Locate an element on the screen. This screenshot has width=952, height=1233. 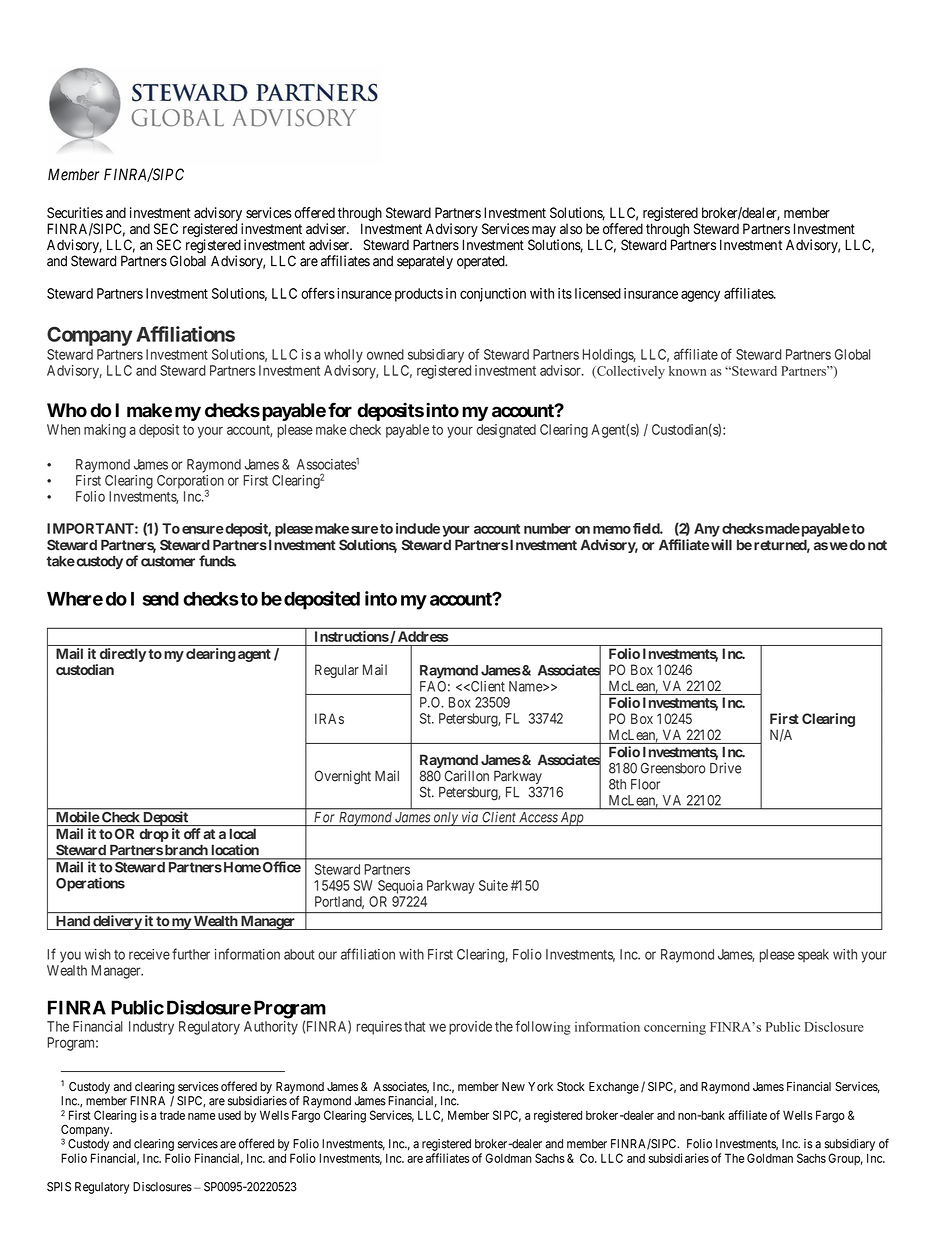
concerning is located at coordinates (675, 1028).
